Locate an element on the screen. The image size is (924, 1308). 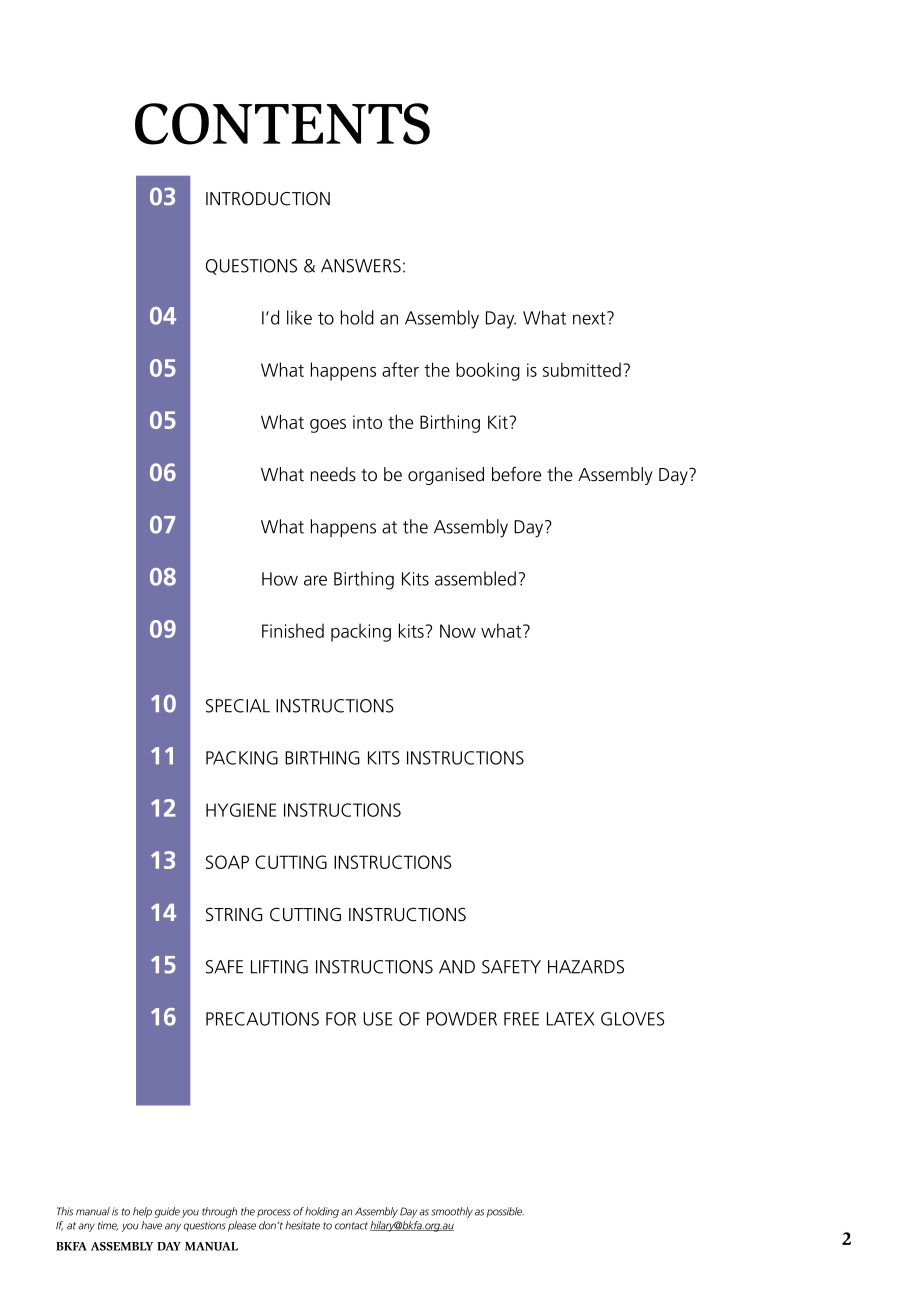
INTRODUCTION is located at coordinates (268, 199).
